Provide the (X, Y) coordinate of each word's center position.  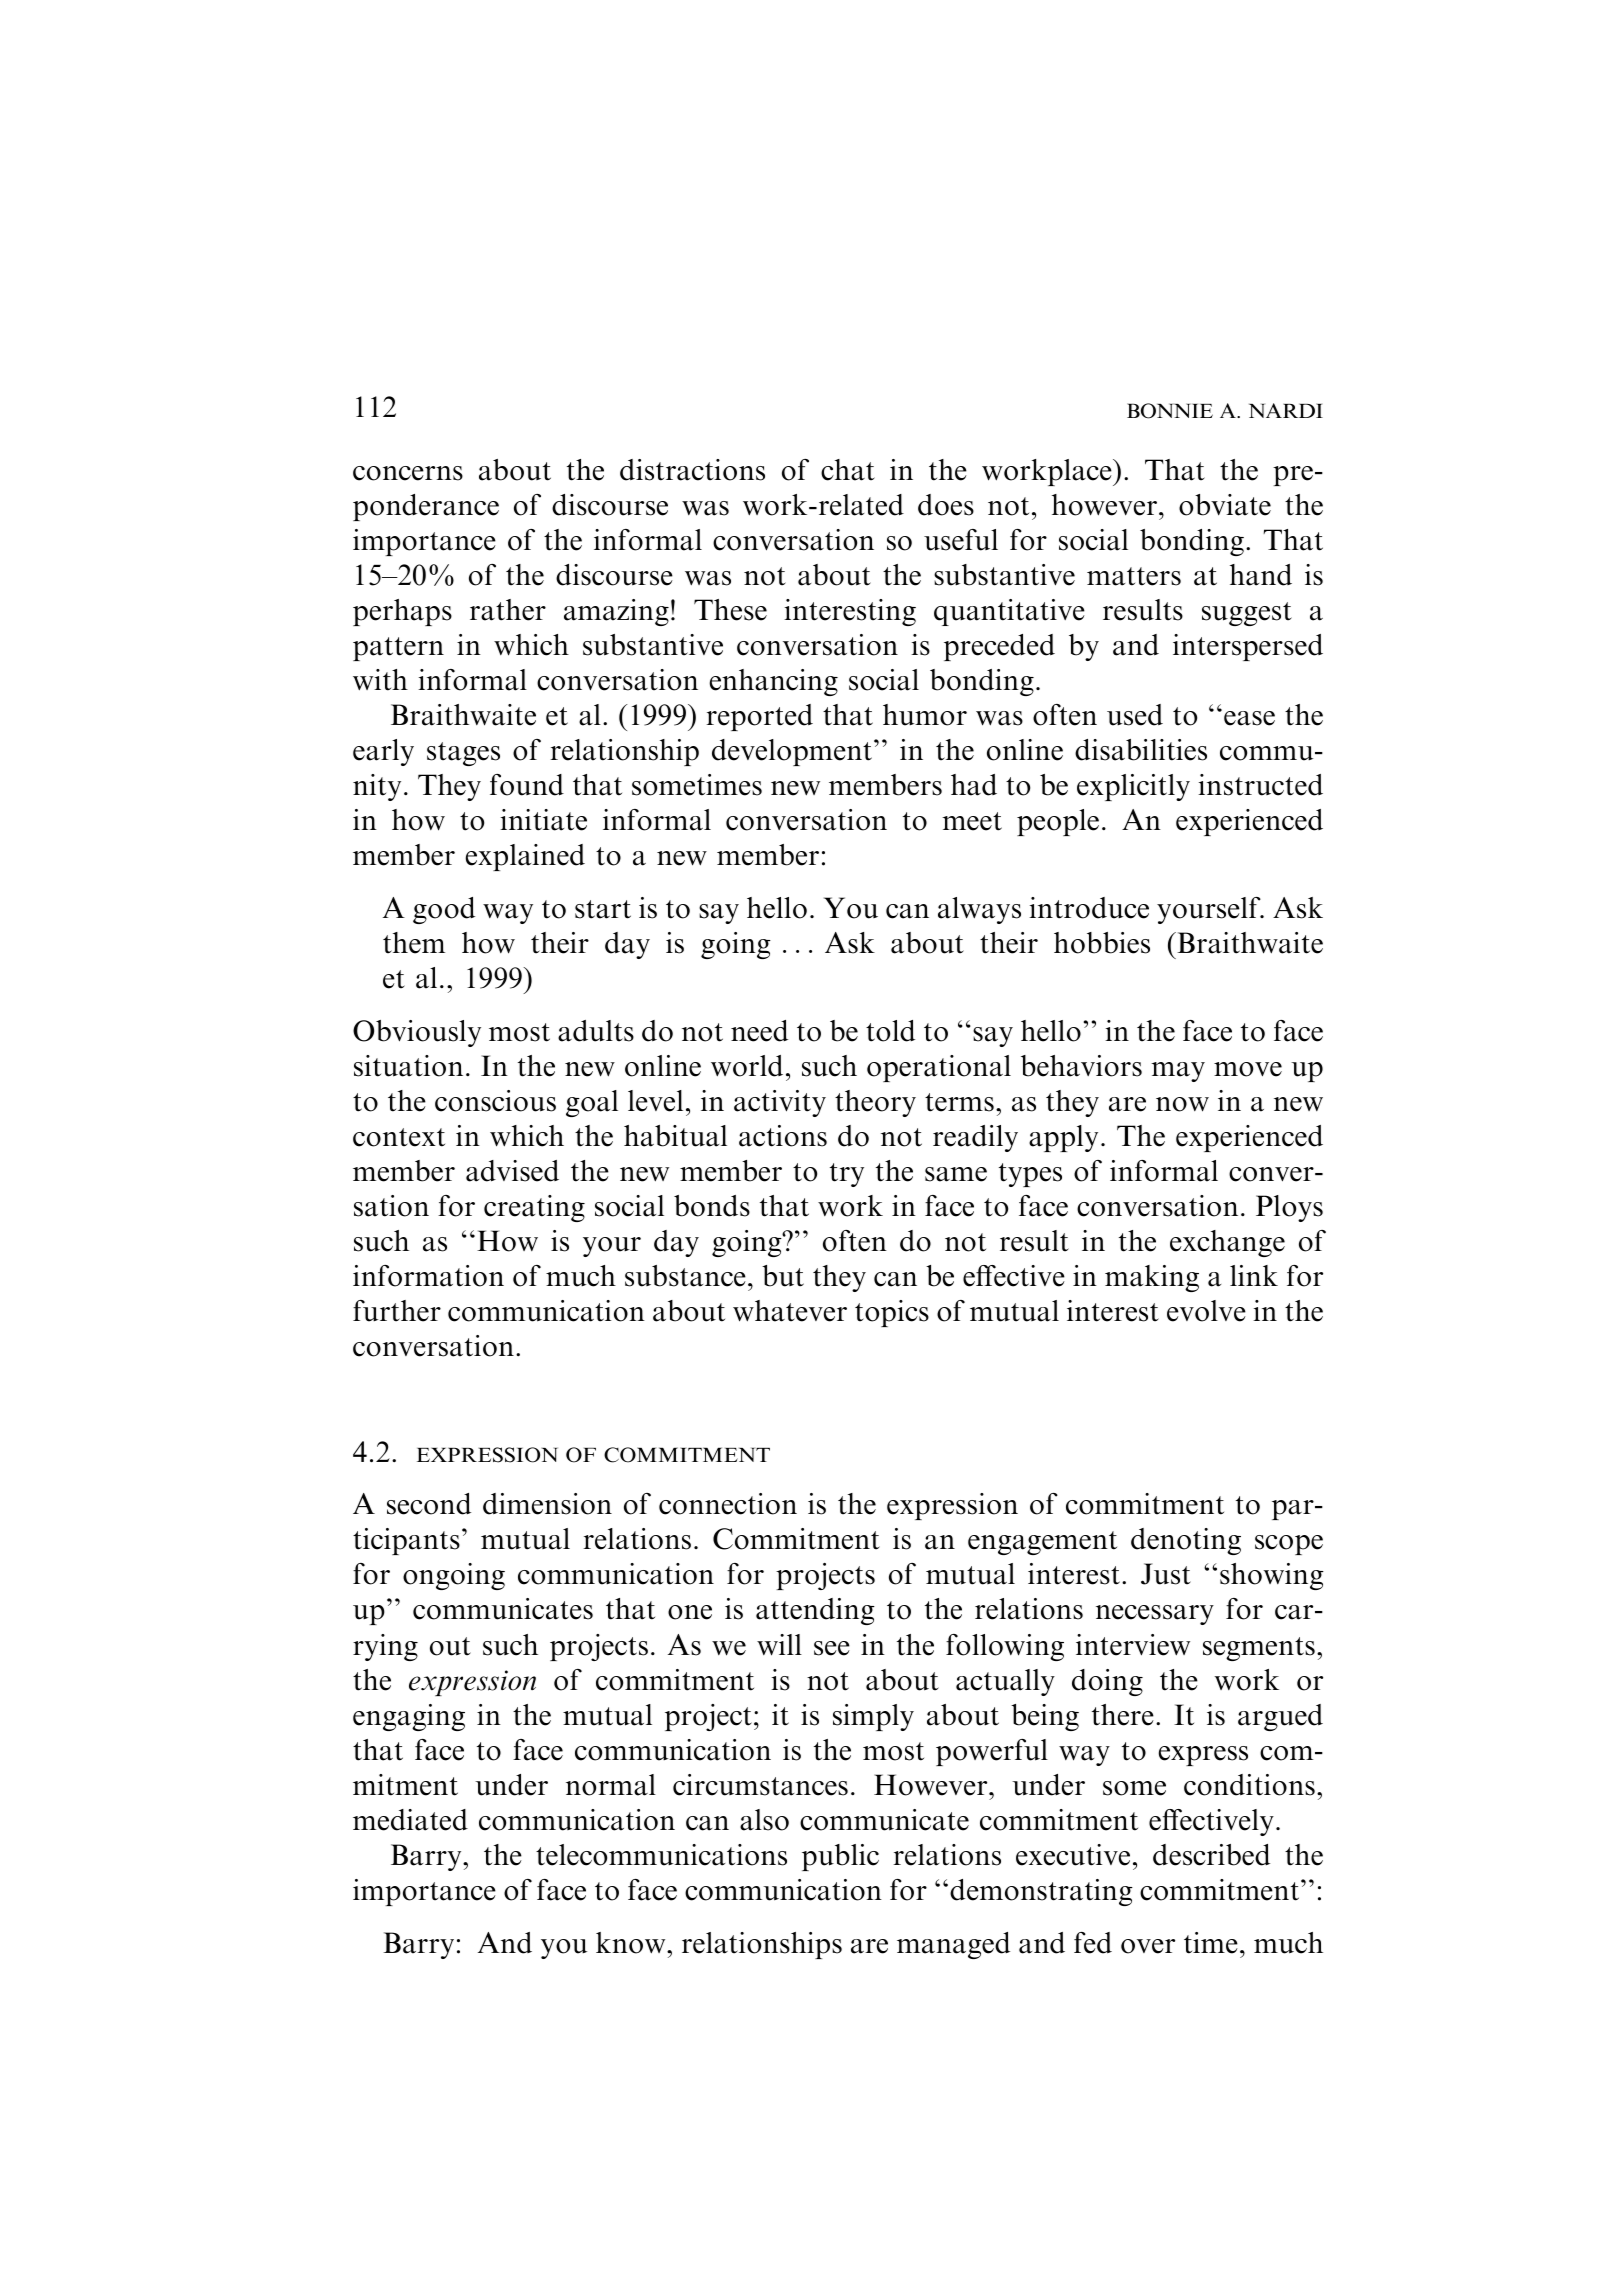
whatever (790, 1311)
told (890, 1031)
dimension (547, 1504)
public (840, 1857)
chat (848, 470)
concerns (408, 473)
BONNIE (1170, 411)
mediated (410, 1820)
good (444, 910)
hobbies (1102, 943)
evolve (1206, 1311)
